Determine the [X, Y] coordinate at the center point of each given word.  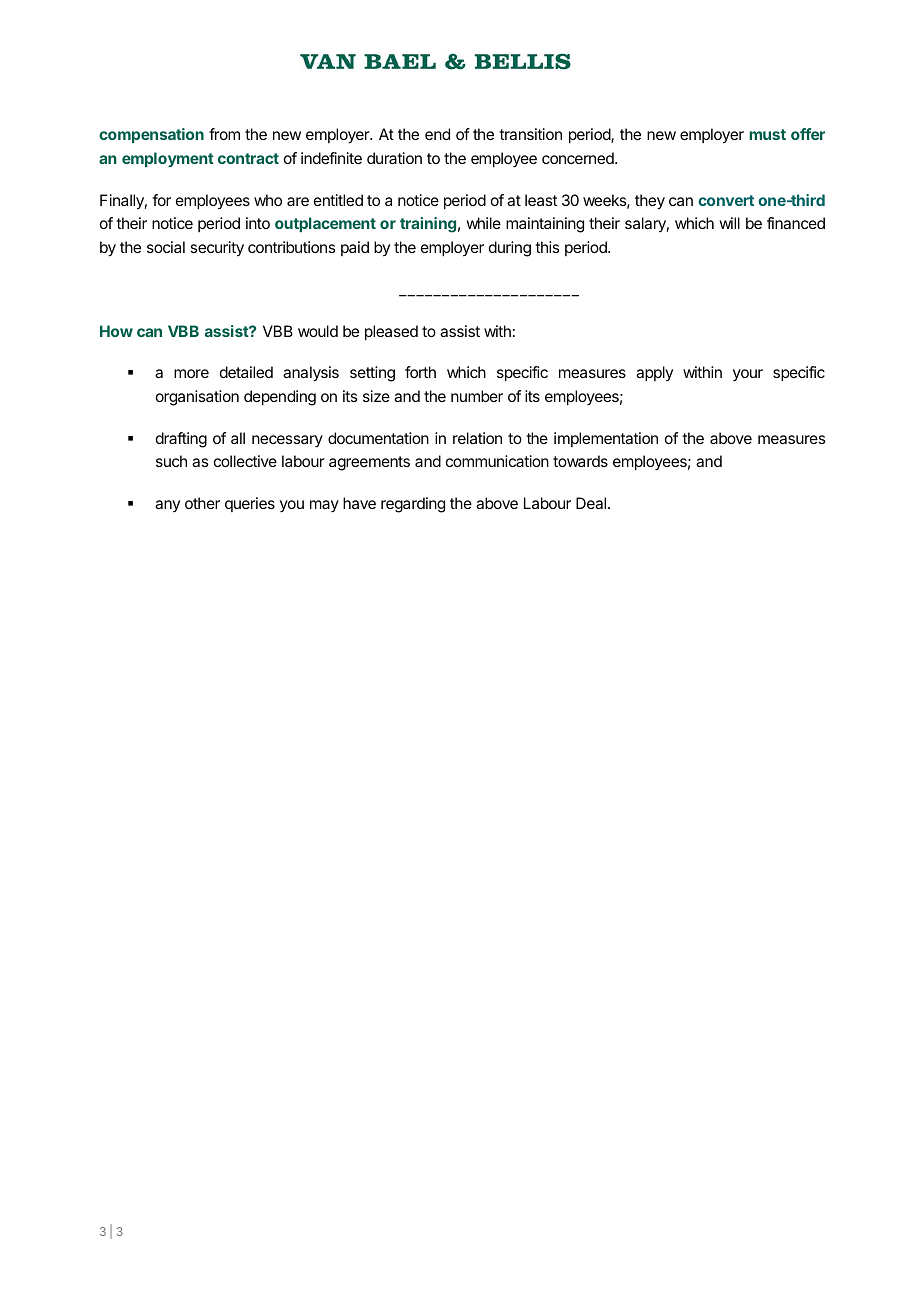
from [224, 134]
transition [530, 134]
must [767, 134]
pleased [391, 333]
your [748, 375]
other [202, 503]
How [116, 331]
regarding [413, 505]
